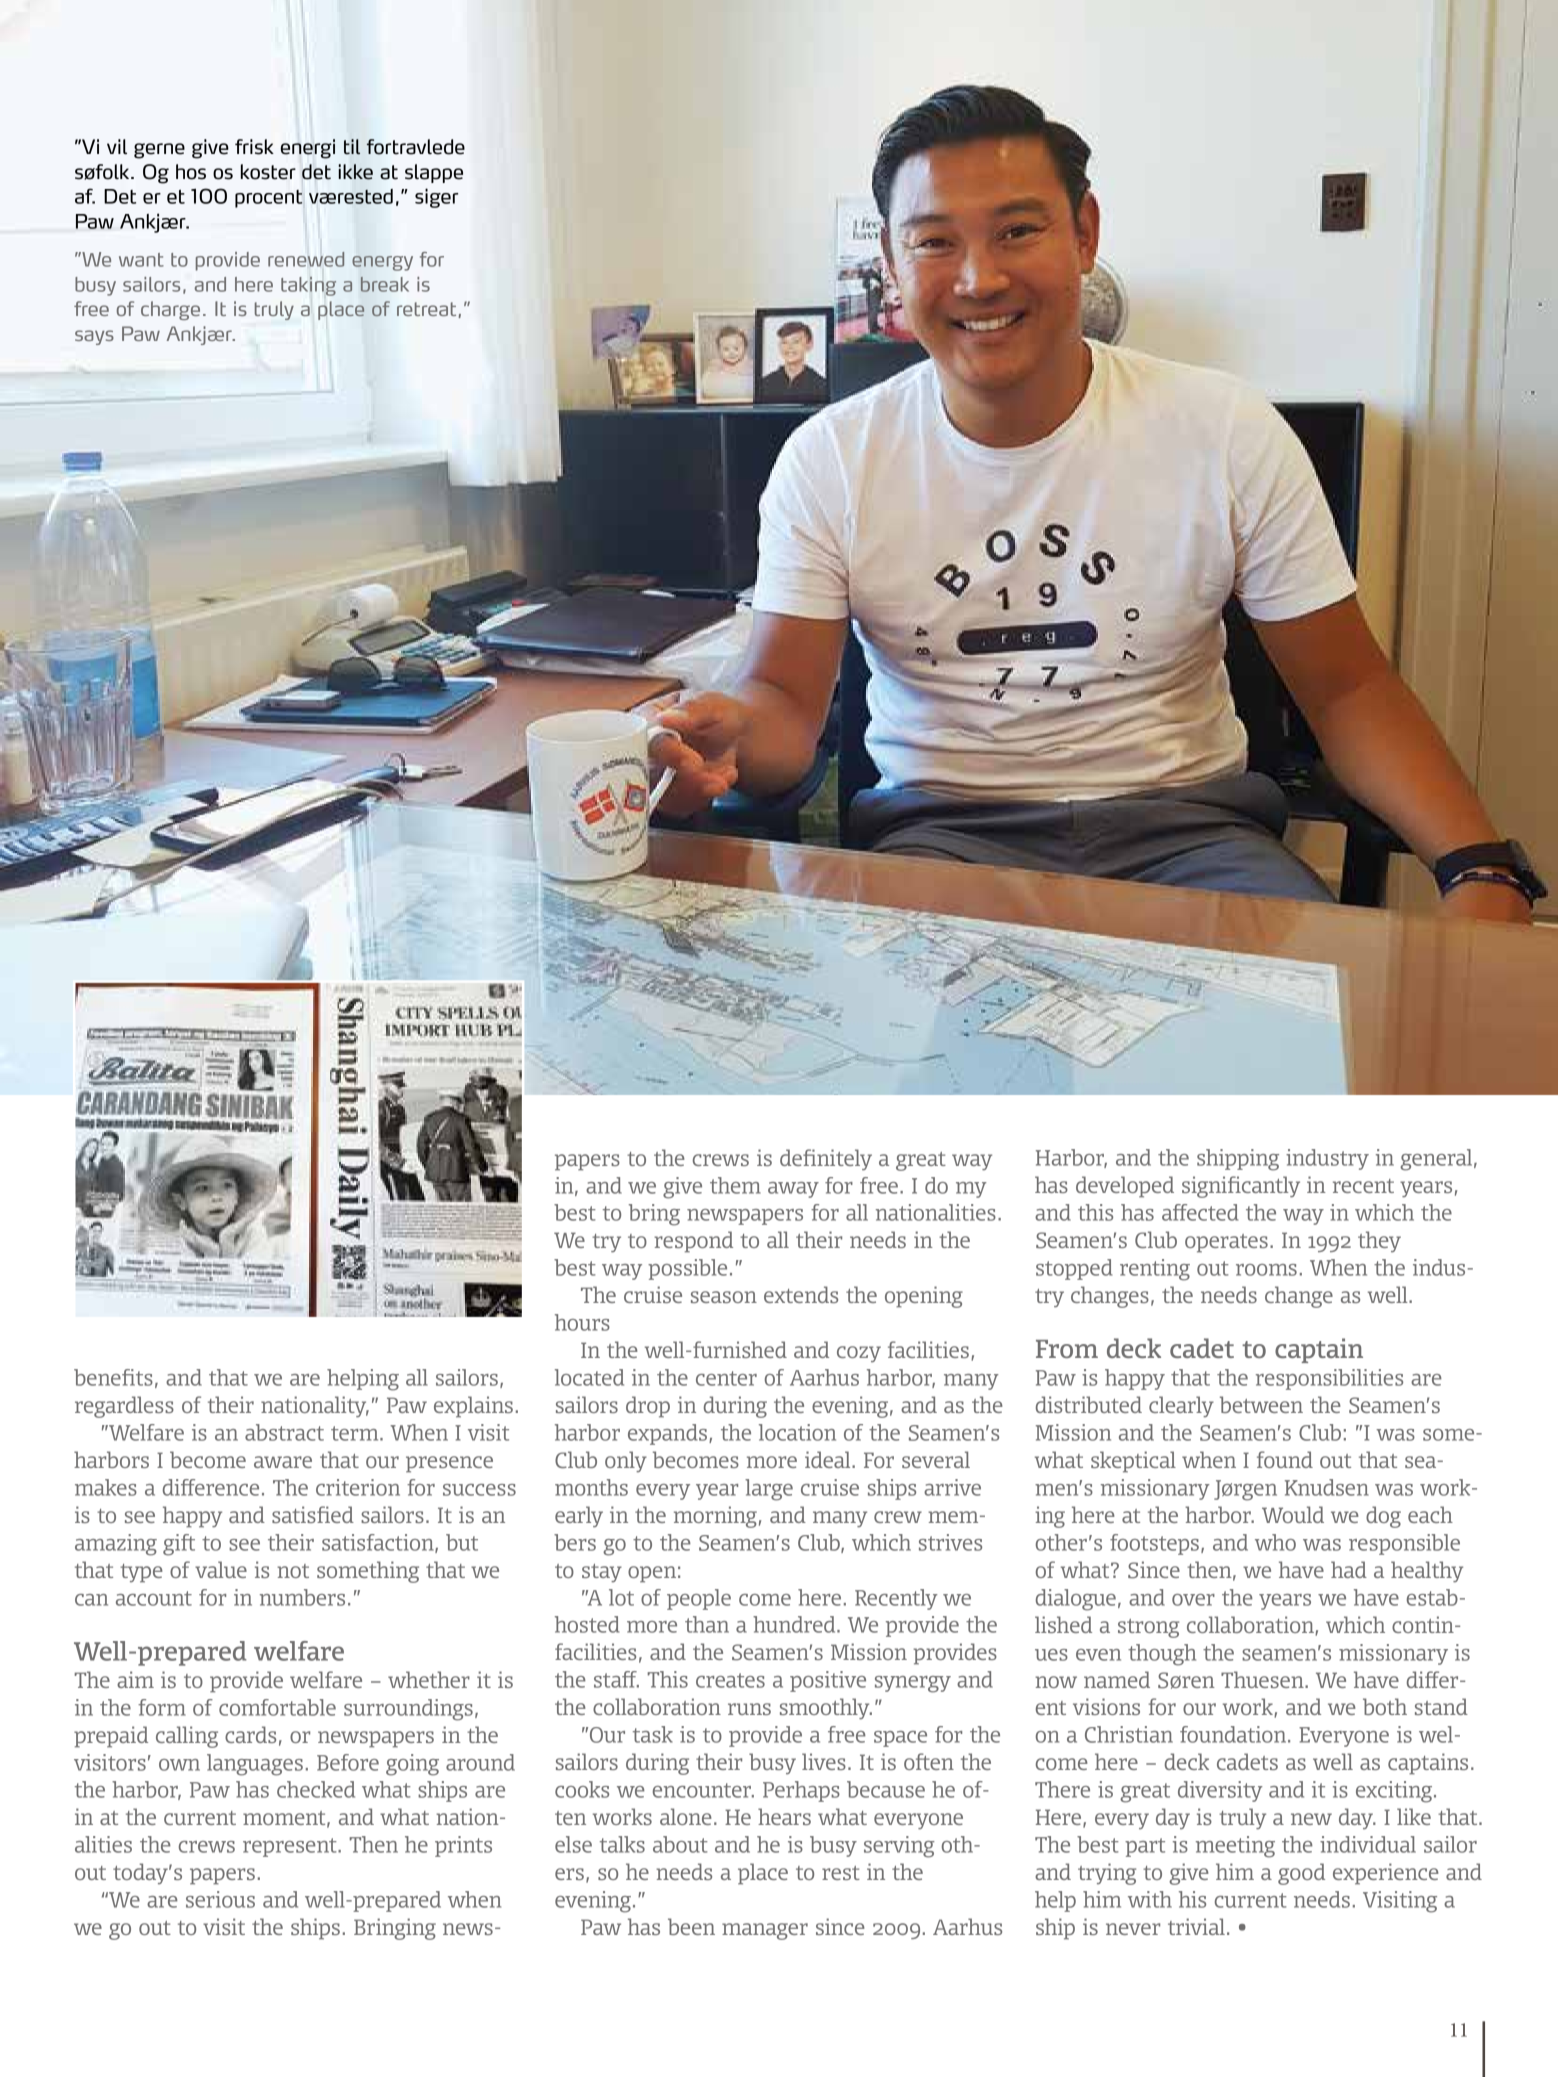  Describe the element at coordinates (1125, 1187) in the screenshot. I see `developed` at that location.
